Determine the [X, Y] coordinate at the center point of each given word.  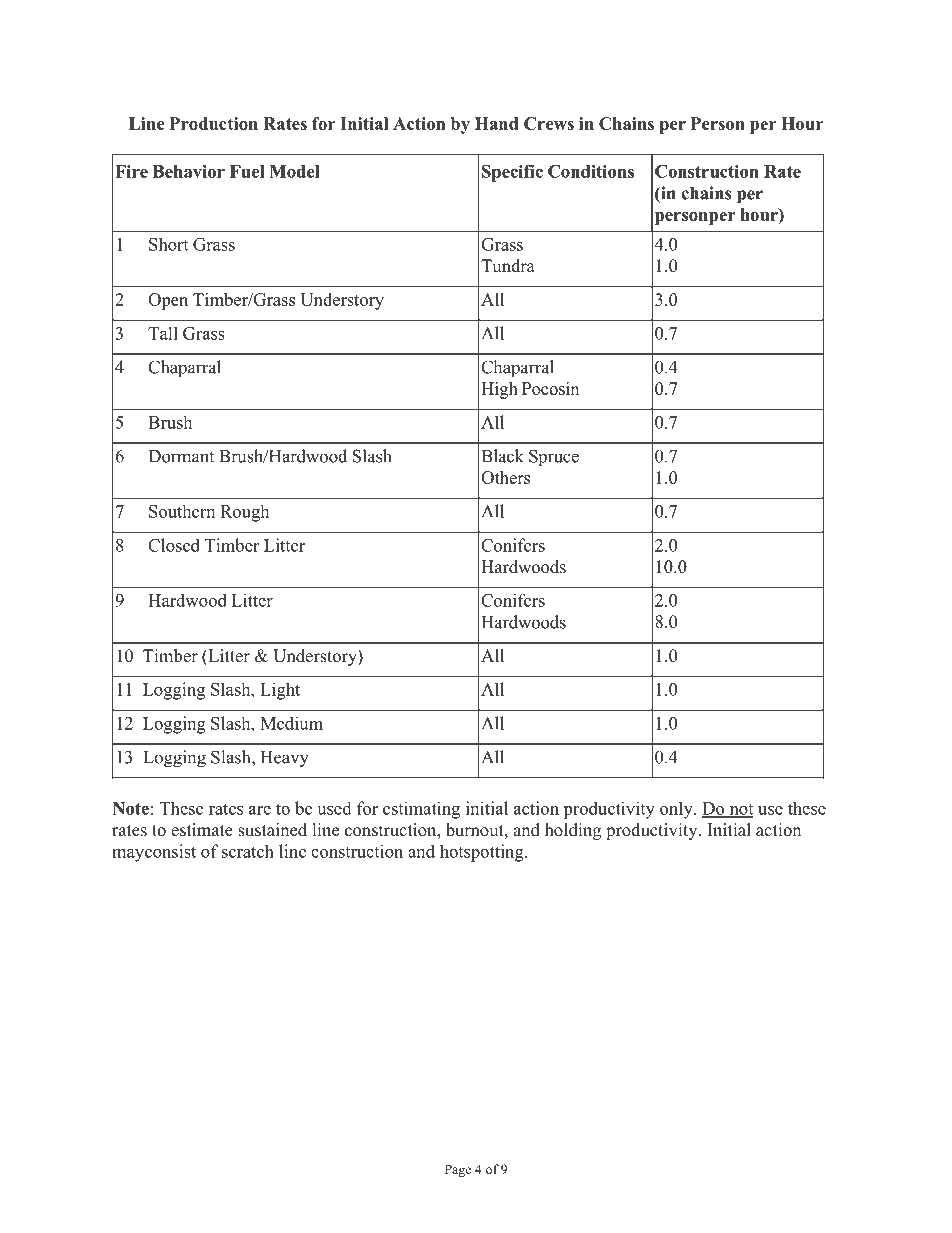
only [677, 810]
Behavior [189, 171]
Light [280, 691]
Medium [291, 723]
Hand [497, 123]
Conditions [591, 171]
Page [458, 1170]
